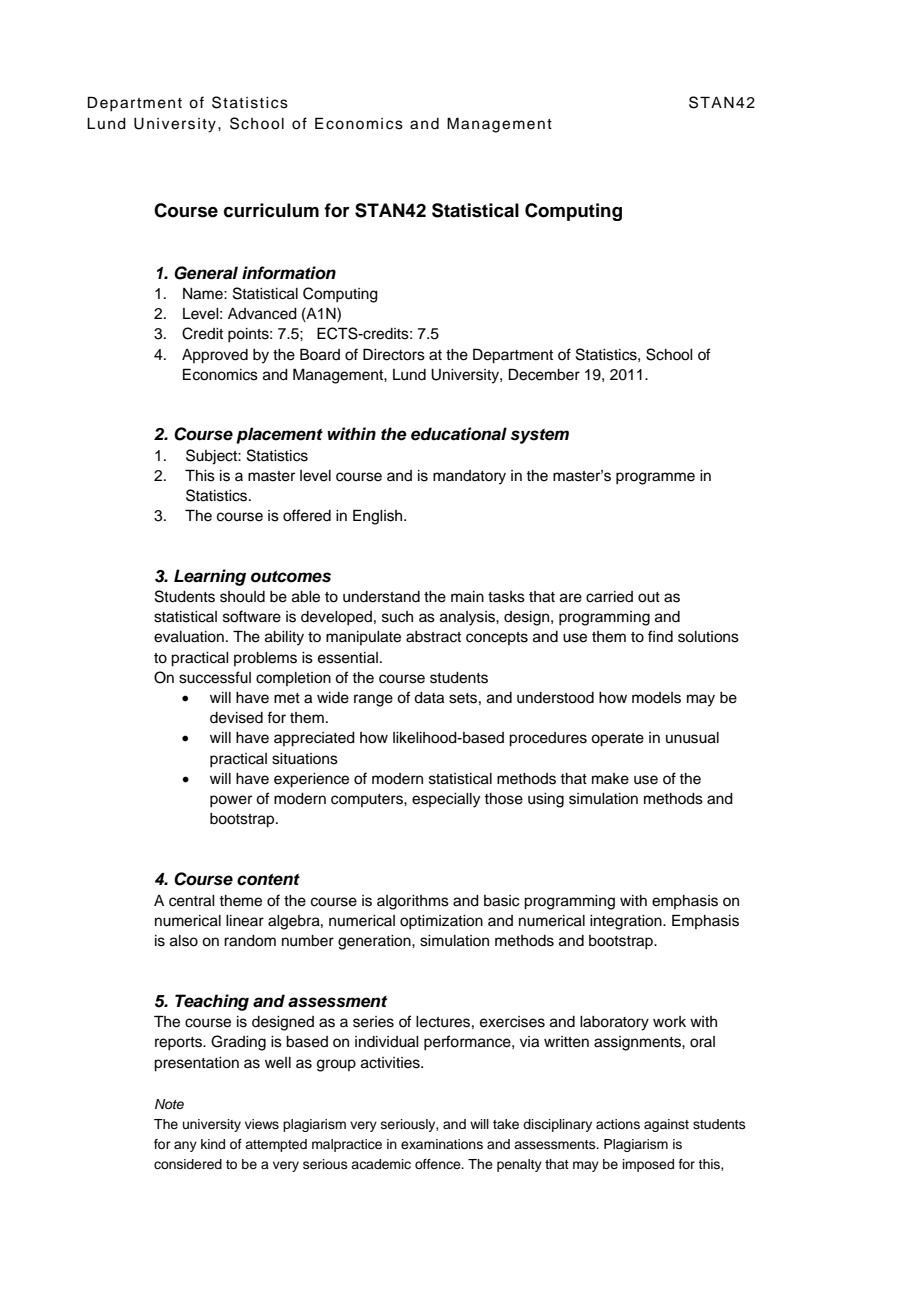 Image resolution: width=924 pixels, height=1308 pixels. Describe the element at coordinates (206, 273) in the screenshot. I see `General` at that location.
